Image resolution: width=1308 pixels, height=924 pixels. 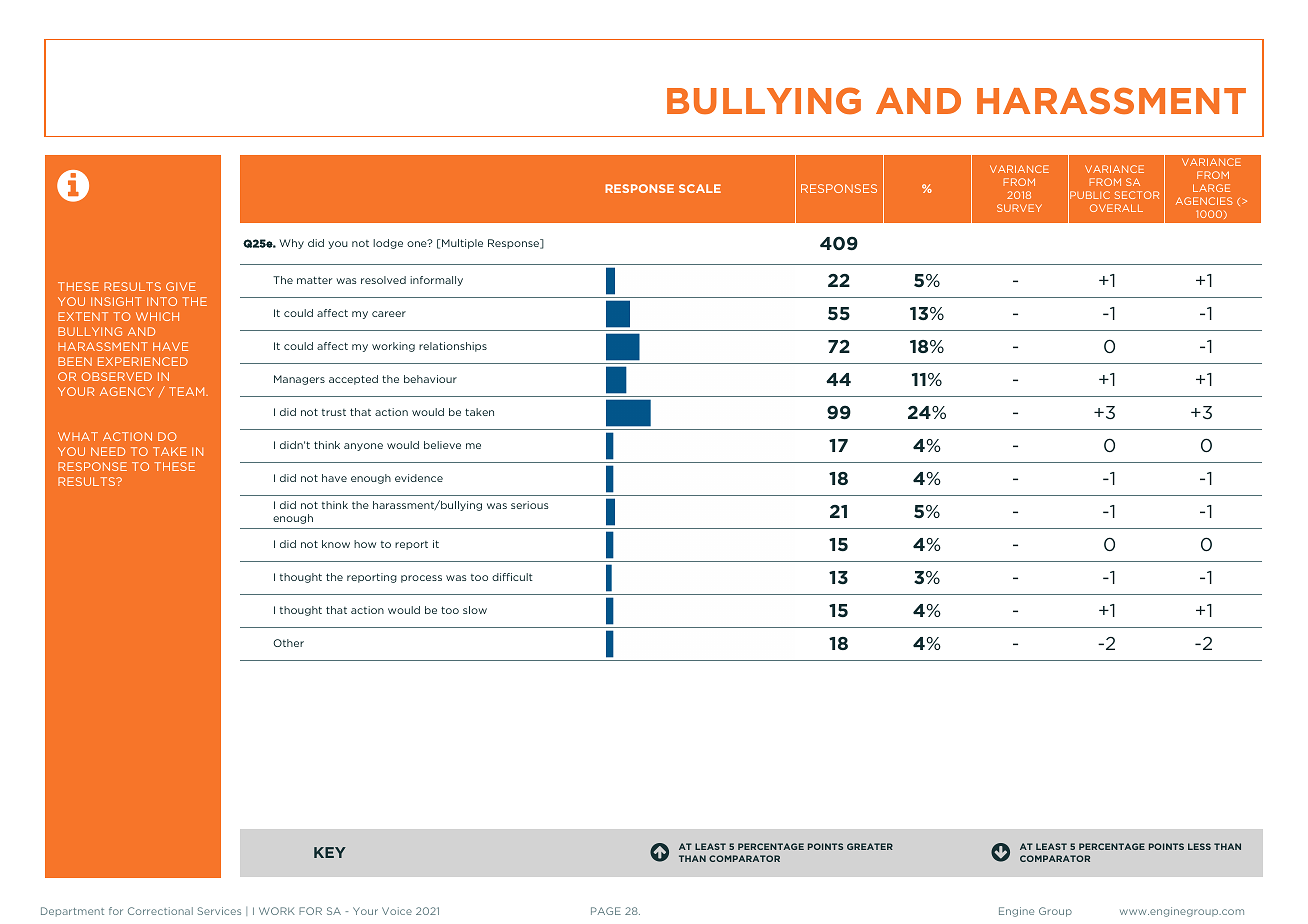 I want to click on Other, so click(x=288, y=643).
